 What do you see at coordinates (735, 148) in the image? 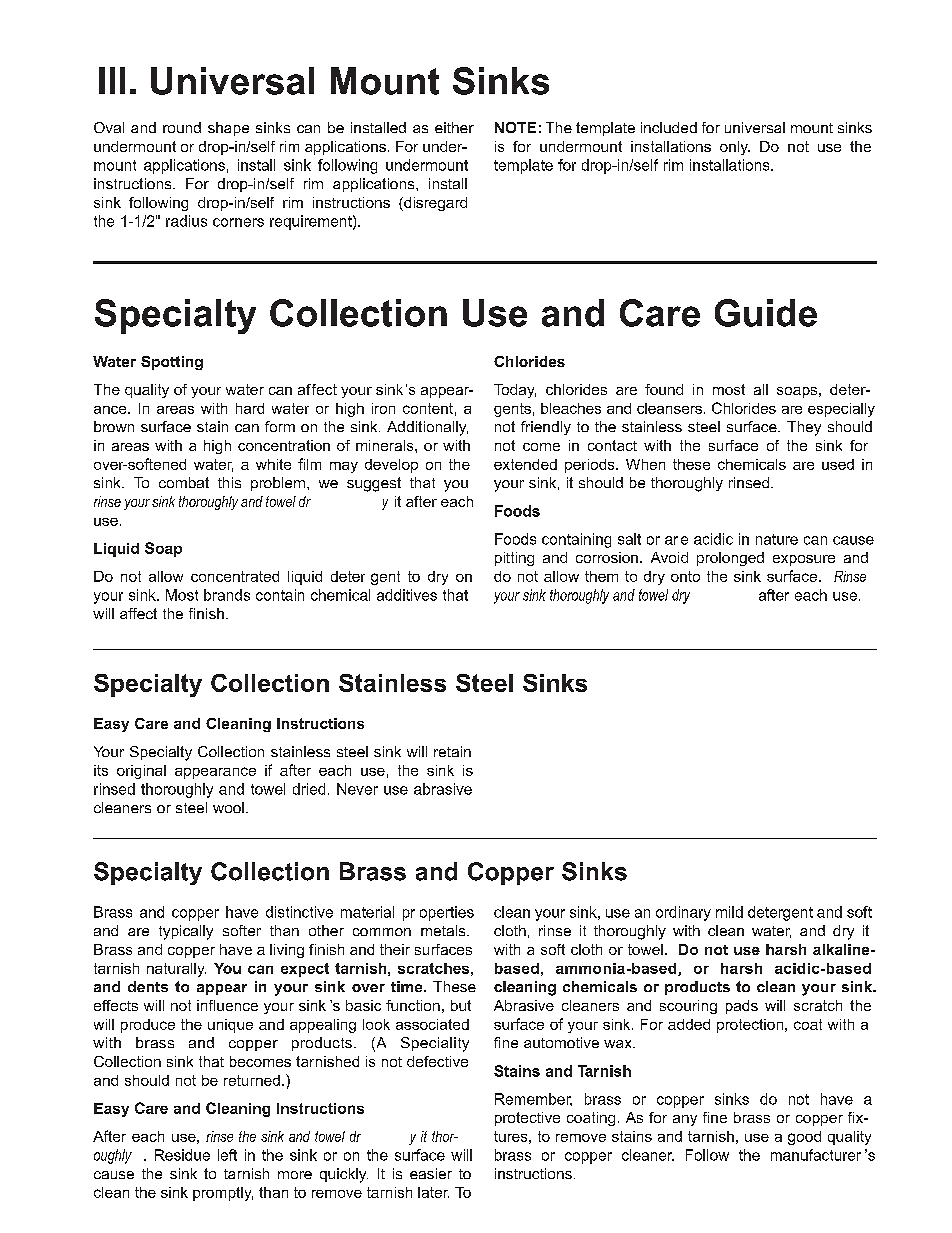
I see `only` at bounding box center [735, 148].
